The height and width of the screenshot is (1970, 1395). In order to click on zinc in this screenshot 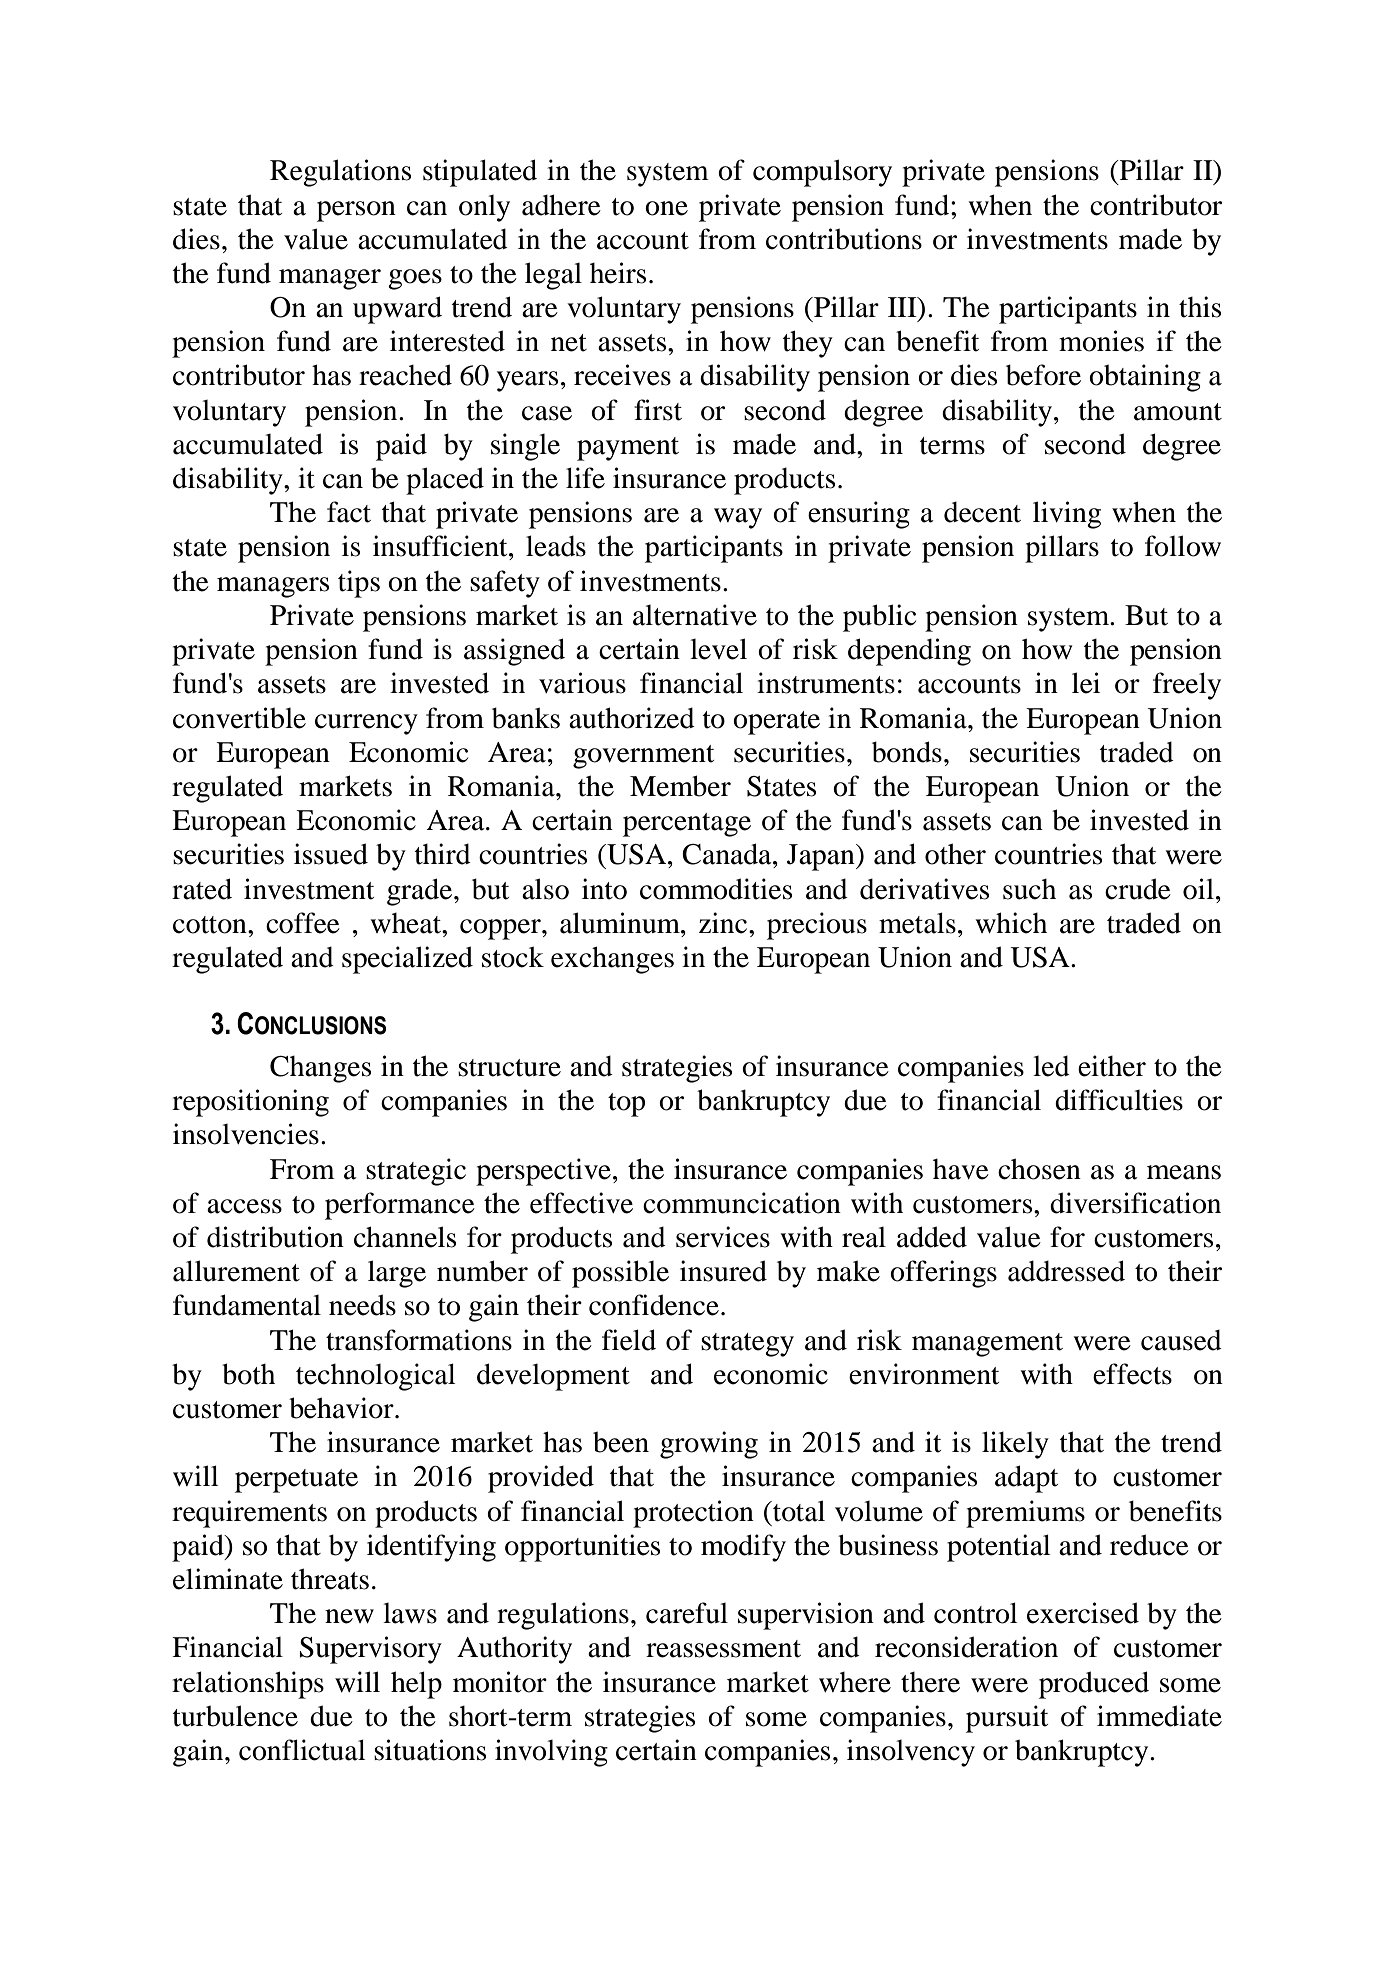, I will do `click(724, 923)`.
